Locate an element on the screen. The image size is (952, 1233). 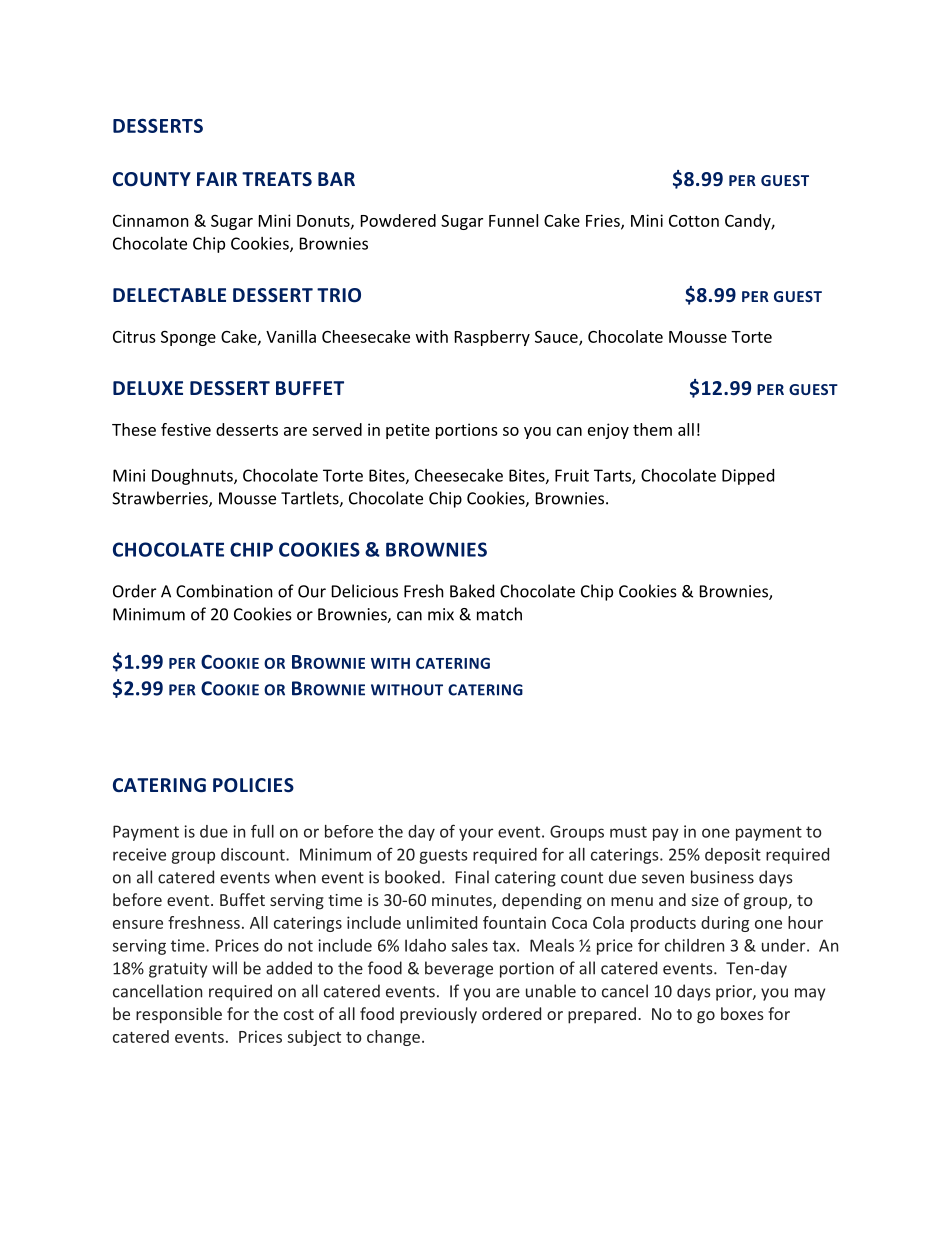
must is located at coordinates (628, 832).
